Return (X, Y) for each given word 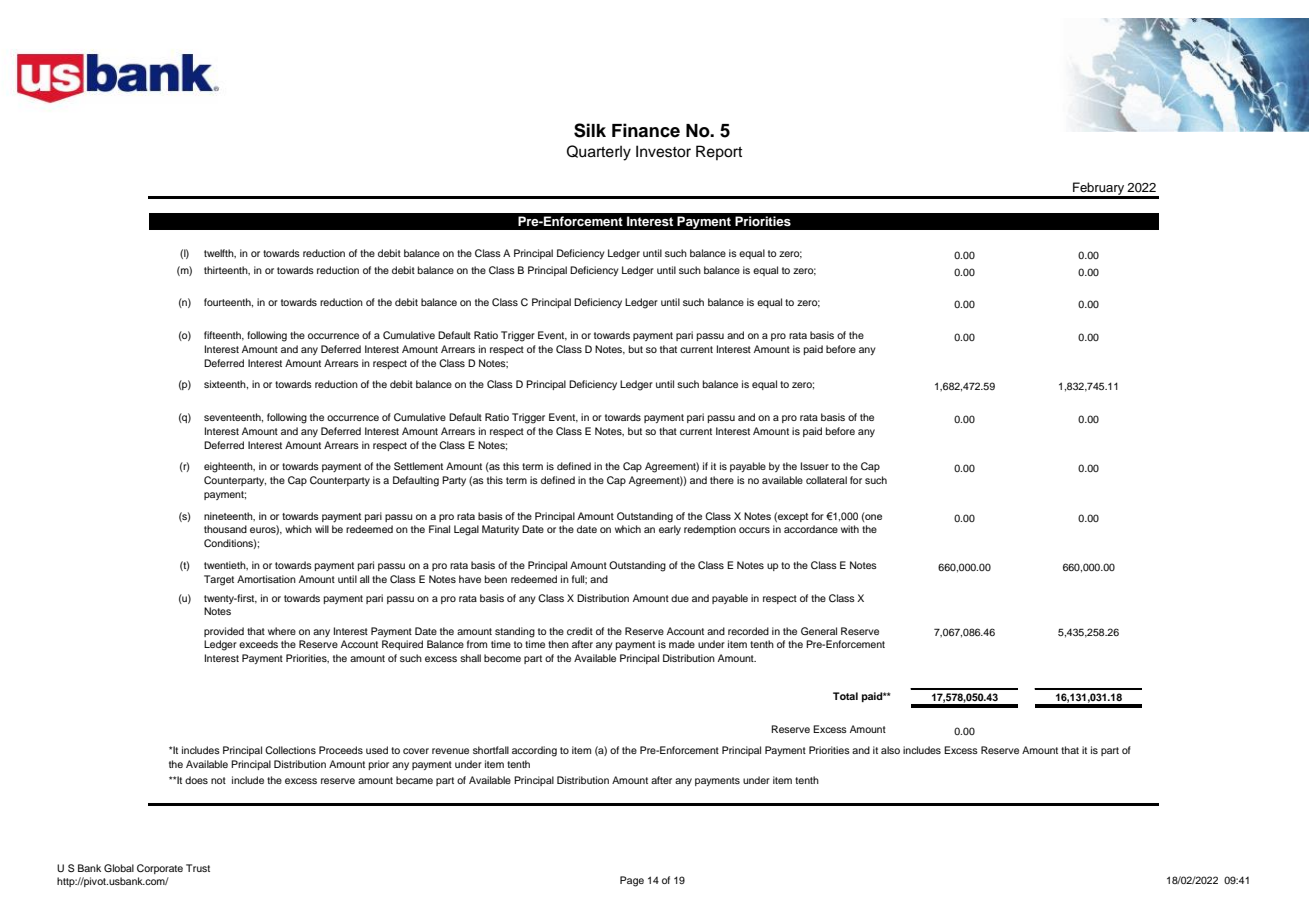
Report (719, 152)
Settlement (418, 466)
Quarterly (599, 153)
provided (224, 632)
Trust (198, 868)
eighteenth (229, 467)
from (477, 644)
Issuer (815, 466)
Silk (590, 130)
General (819, 631)
